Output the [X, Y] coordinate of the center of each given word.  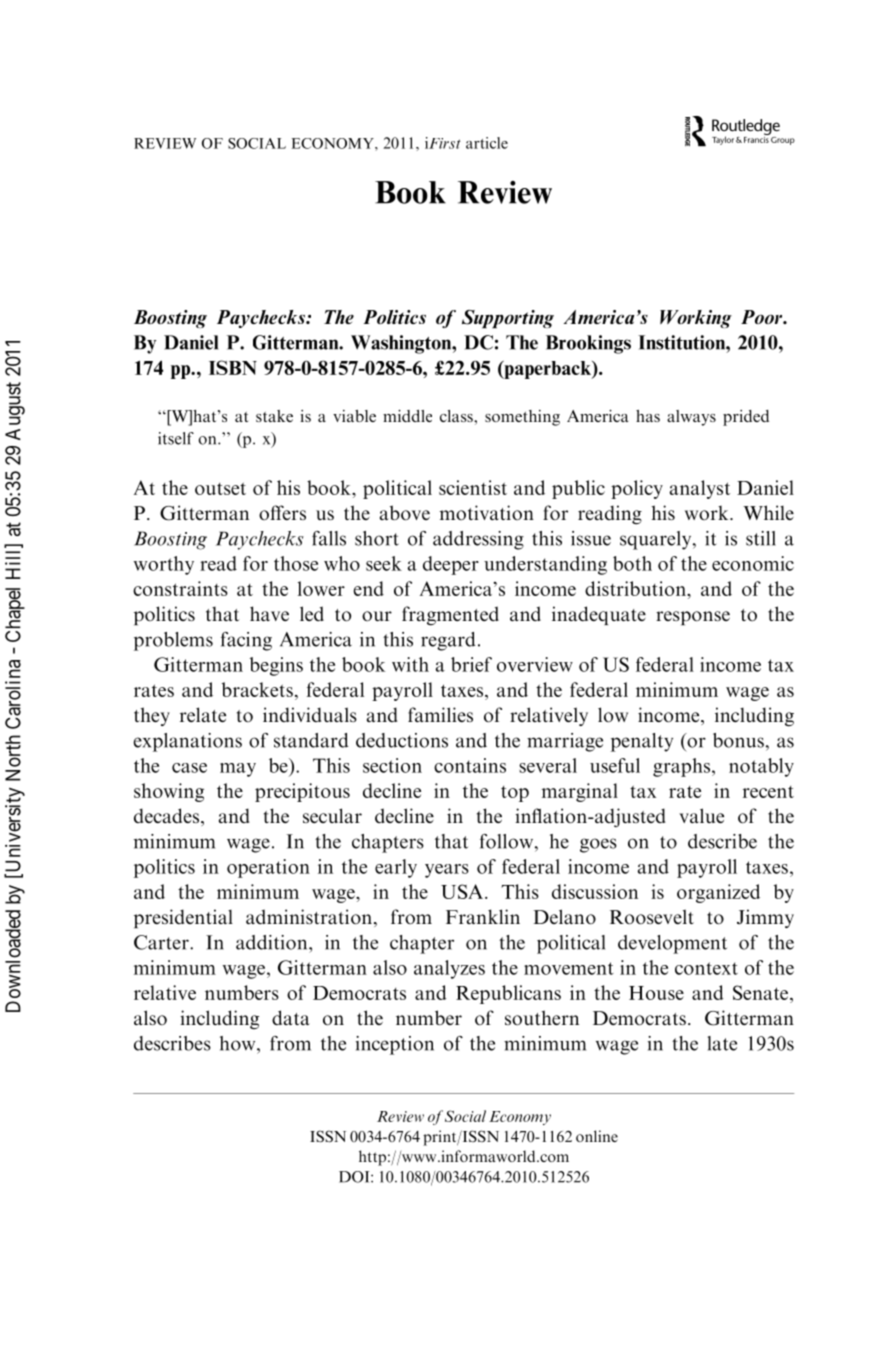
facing [246, 641]
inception [395, 1045]
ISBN [233, 367]
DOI [355, 1177]
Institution [682, 342]
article [487, 143]
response [693, 618]
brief [471, 664]
